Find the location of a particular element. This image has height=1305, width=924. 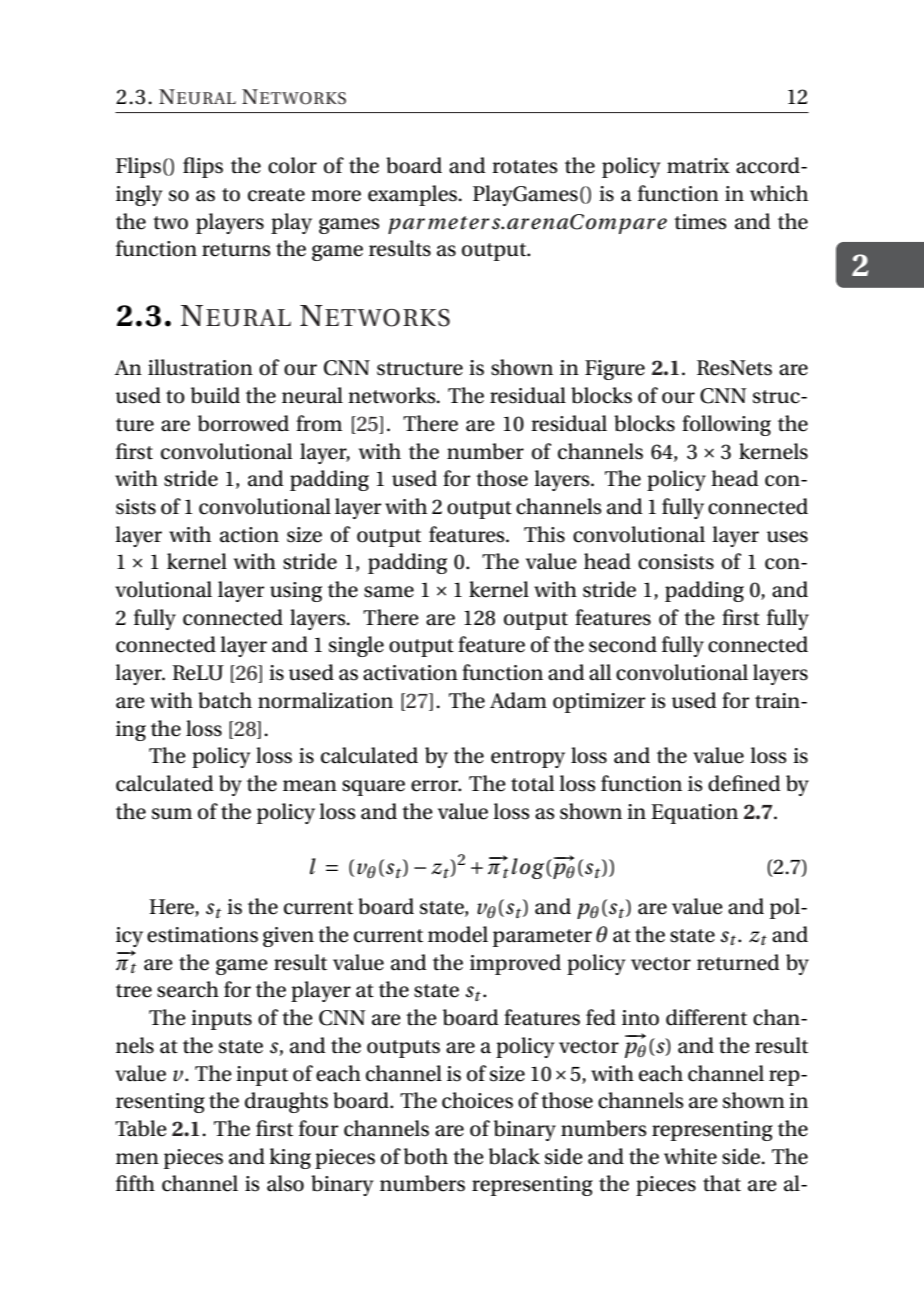

from is located at coordinates (319, 423).
